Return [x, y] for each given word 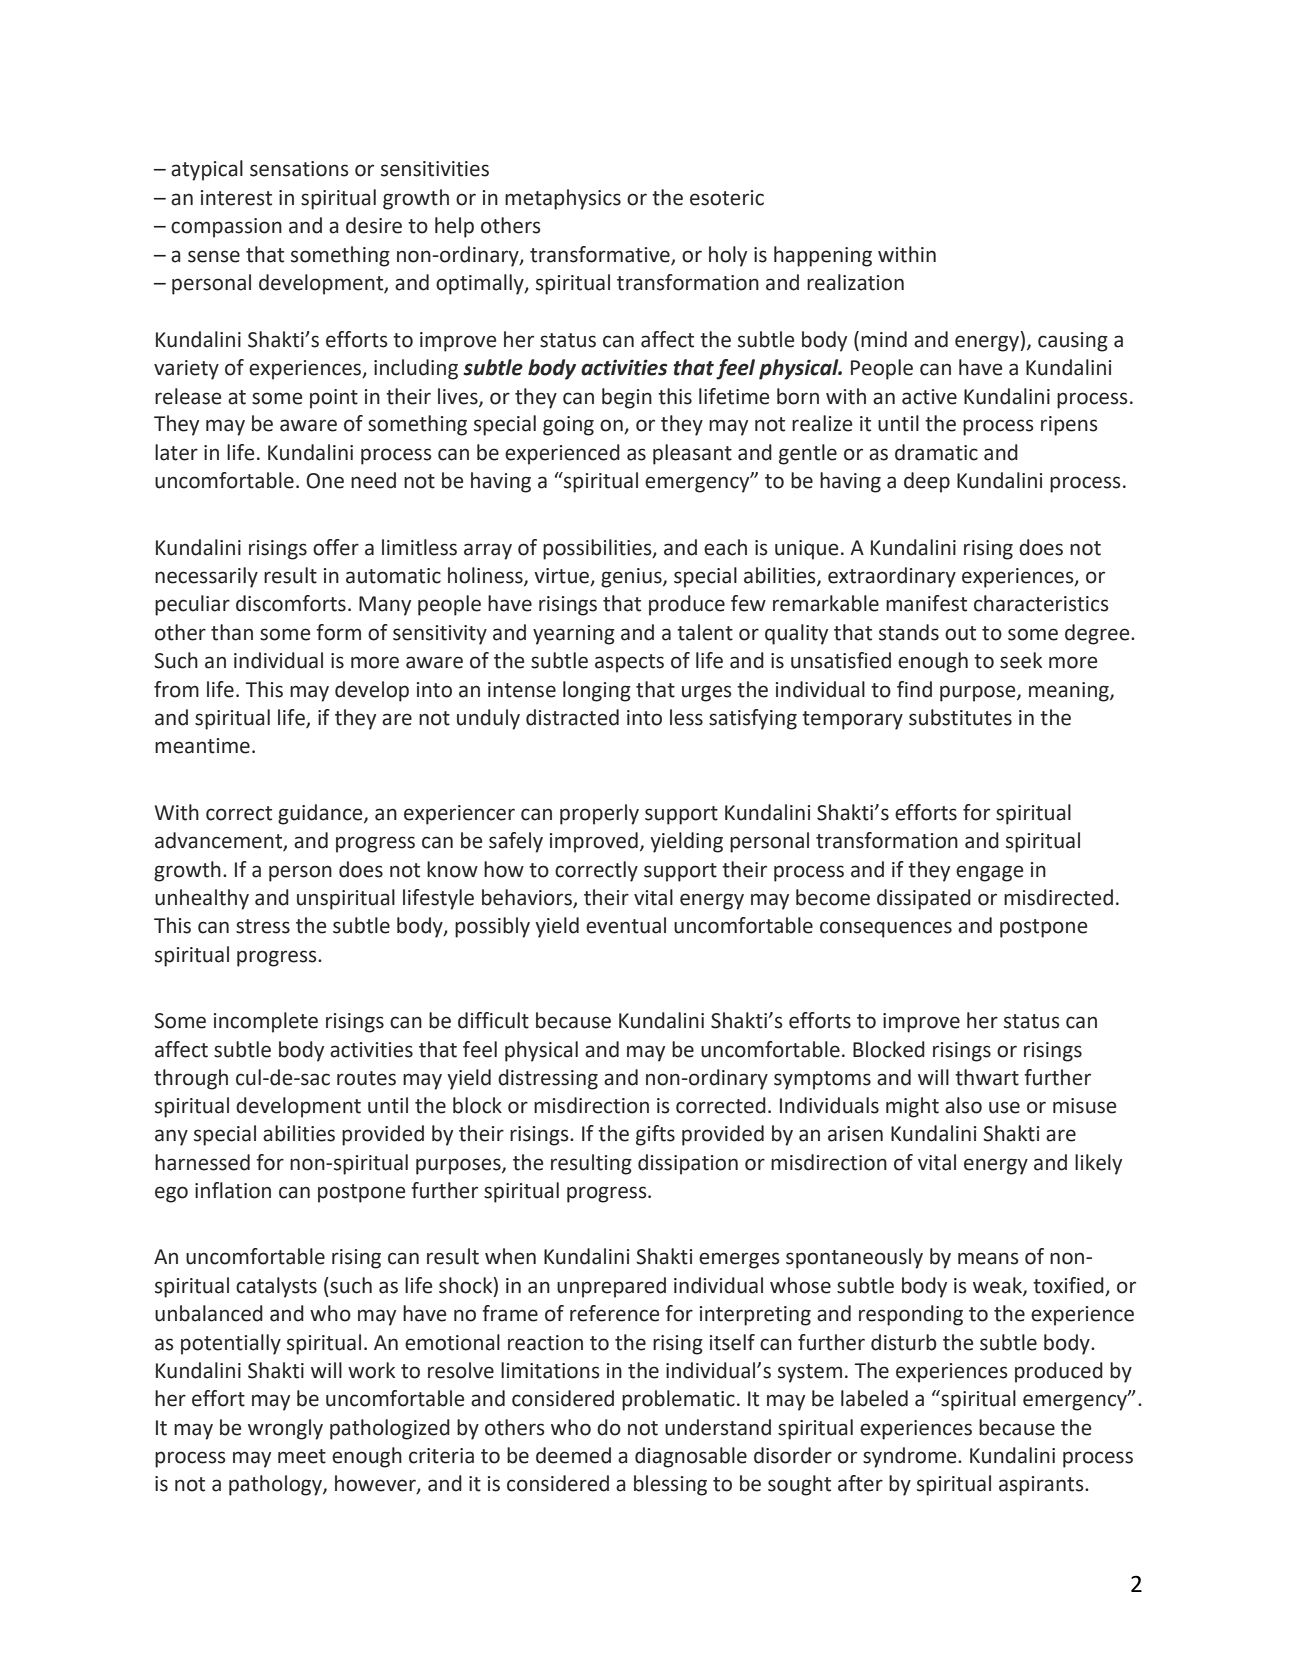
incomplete [266, 1022]
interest [236, 198]
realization [855, 282]
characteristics [1041, 603]
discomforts [291, 603]
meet [302, 1456]
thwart [987, 1077]
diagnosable [691, 1457]
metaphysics [563, 199]
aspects [629, 663]
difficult [493, 1020]
